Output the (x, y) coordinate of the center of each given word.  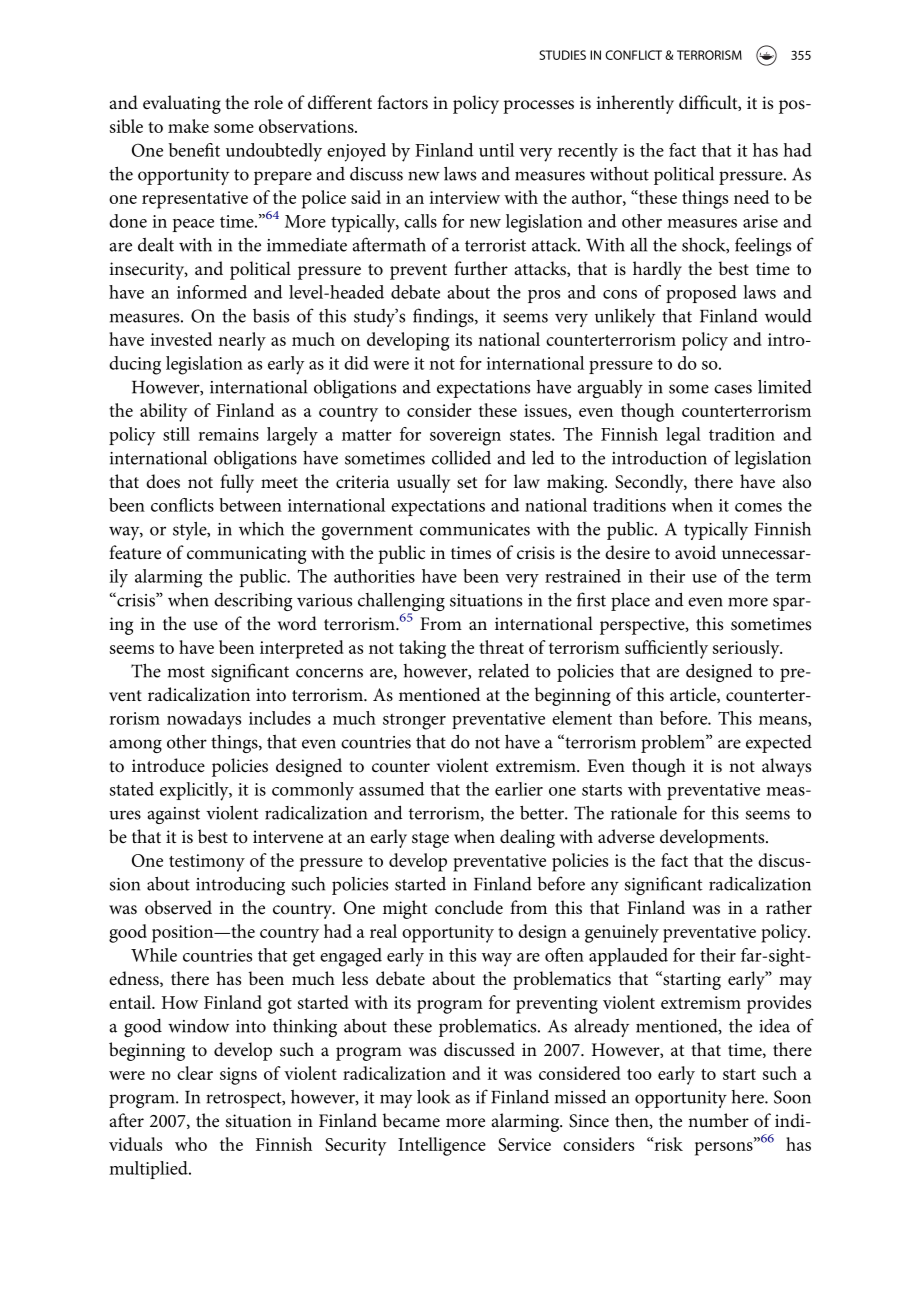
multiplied (149, 1170)
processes (538, 107)
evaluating (182, 104)
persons (725, 1148)
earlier (519, 789)
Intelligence (442, 1146)
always (786, 767)
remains (229, 434)
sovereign (465, 437)
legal (683, 436)
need (751, 197)
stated (132, 789)
